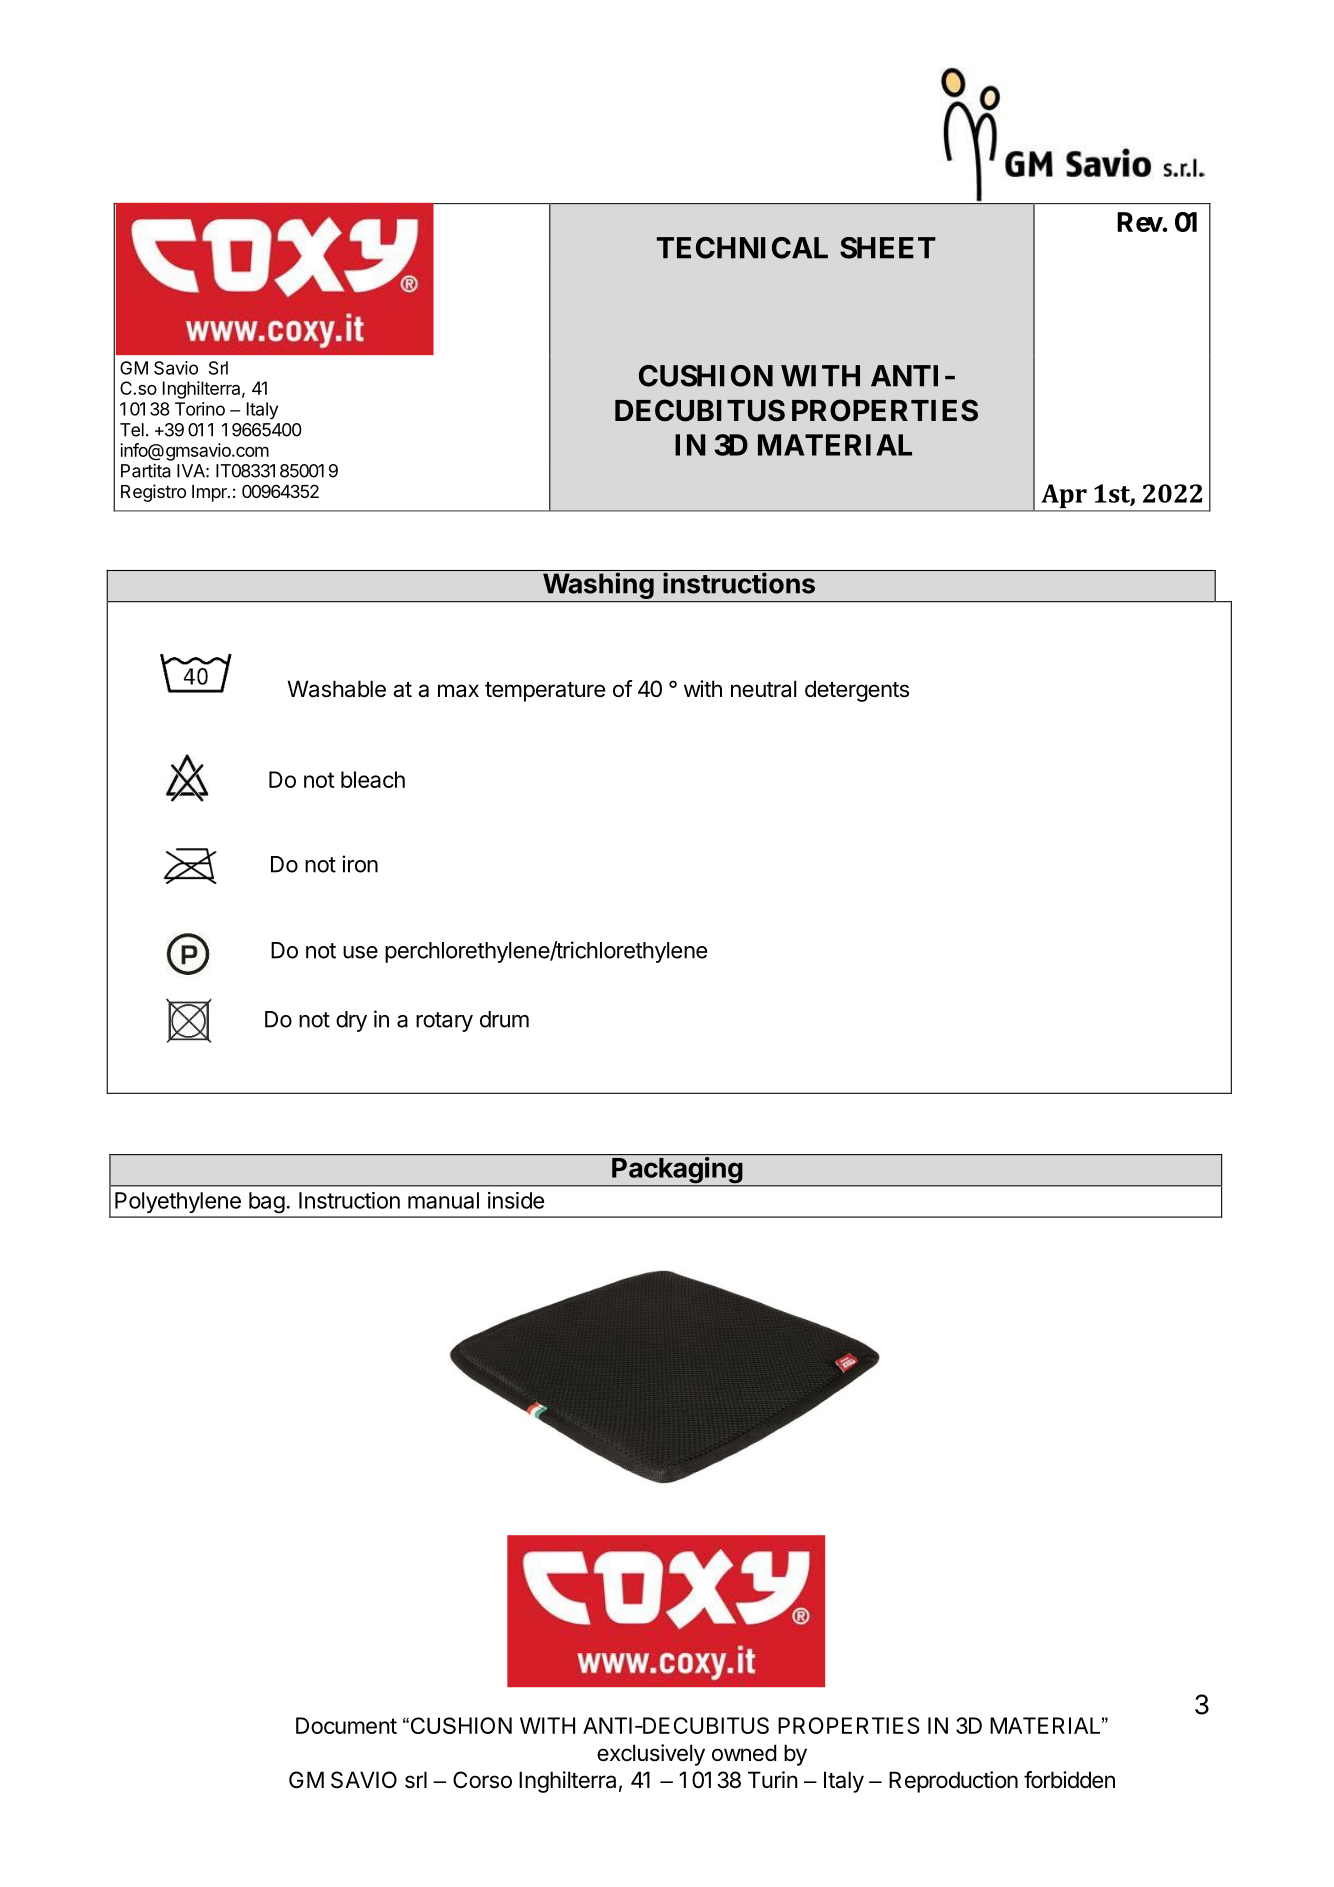  I want to click on detergents, so click(857, 691).
